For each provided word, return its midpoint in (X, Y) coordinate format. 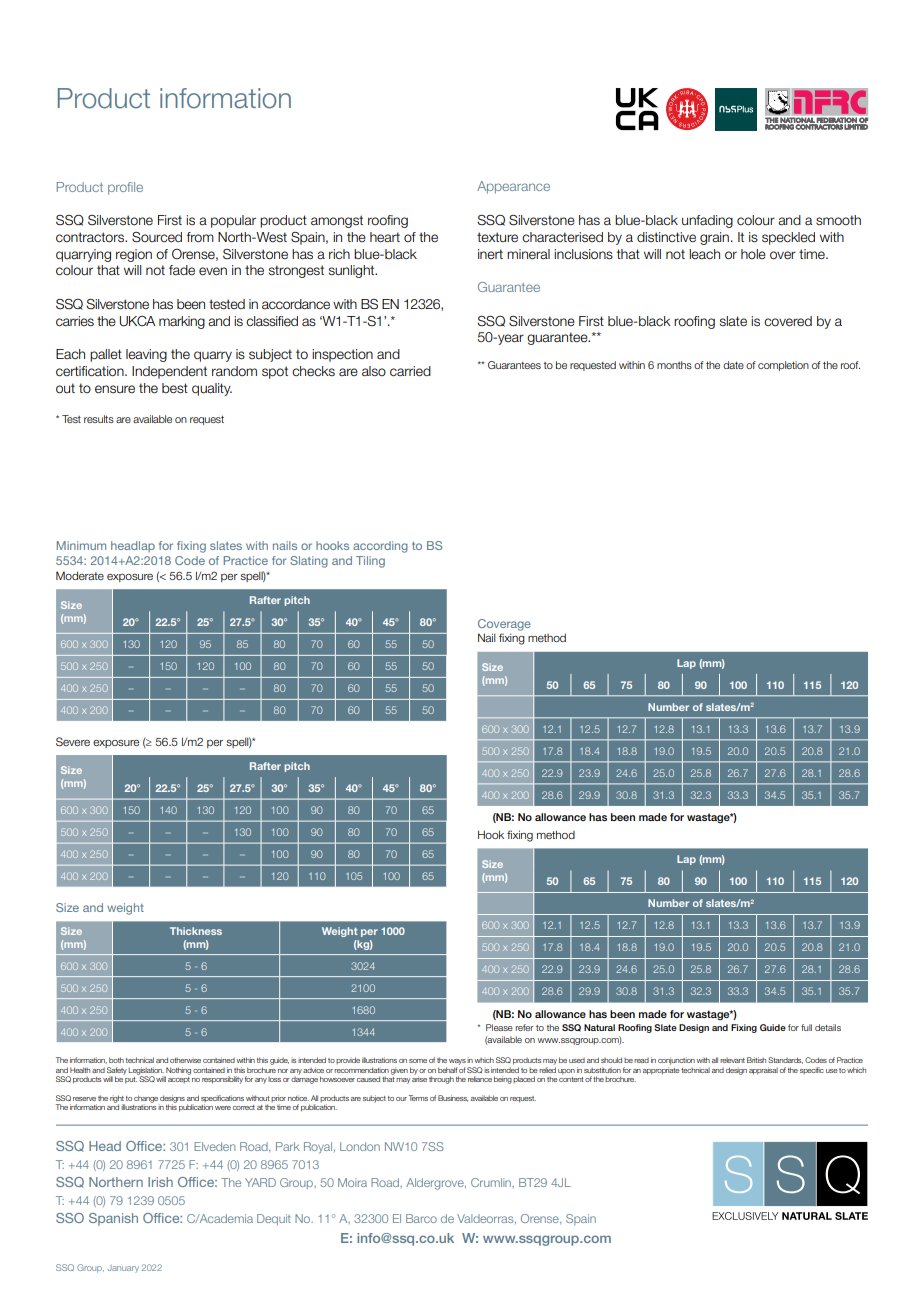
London (360, 1146)
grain (714, 238)
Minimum (81, 545)
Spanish (113, 1219)
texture (497, 237)
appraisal (763, 1071)
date (733, 365)
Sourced (157, 237)
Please (499, 1027)
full (806, 1027)
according (380, 547)
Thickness (196, 931)
